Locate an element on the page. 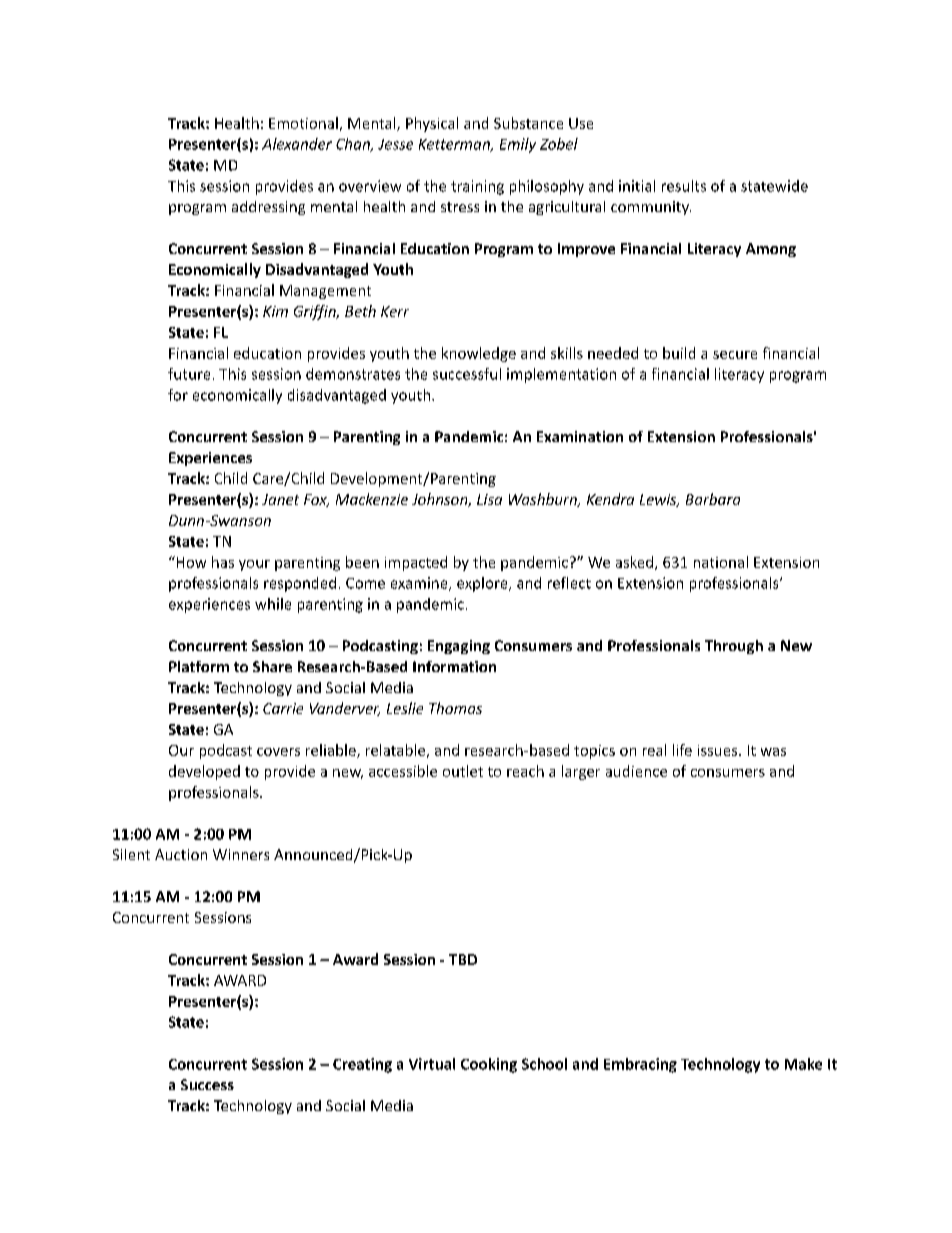  Cooking is located at coordinates (489, 1065).
